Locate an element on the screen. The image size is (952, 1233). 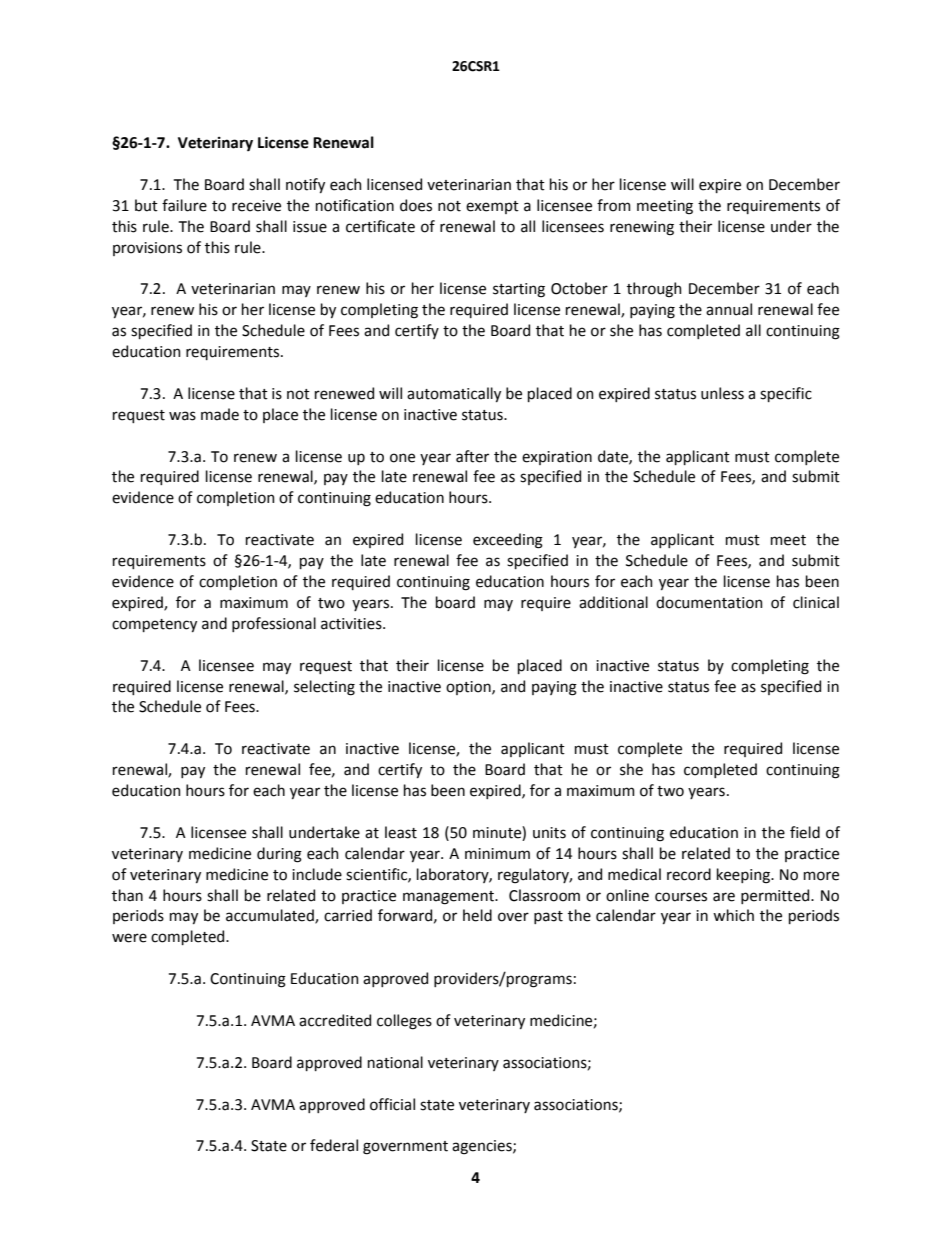
during is located at coordinates (279, 855).
